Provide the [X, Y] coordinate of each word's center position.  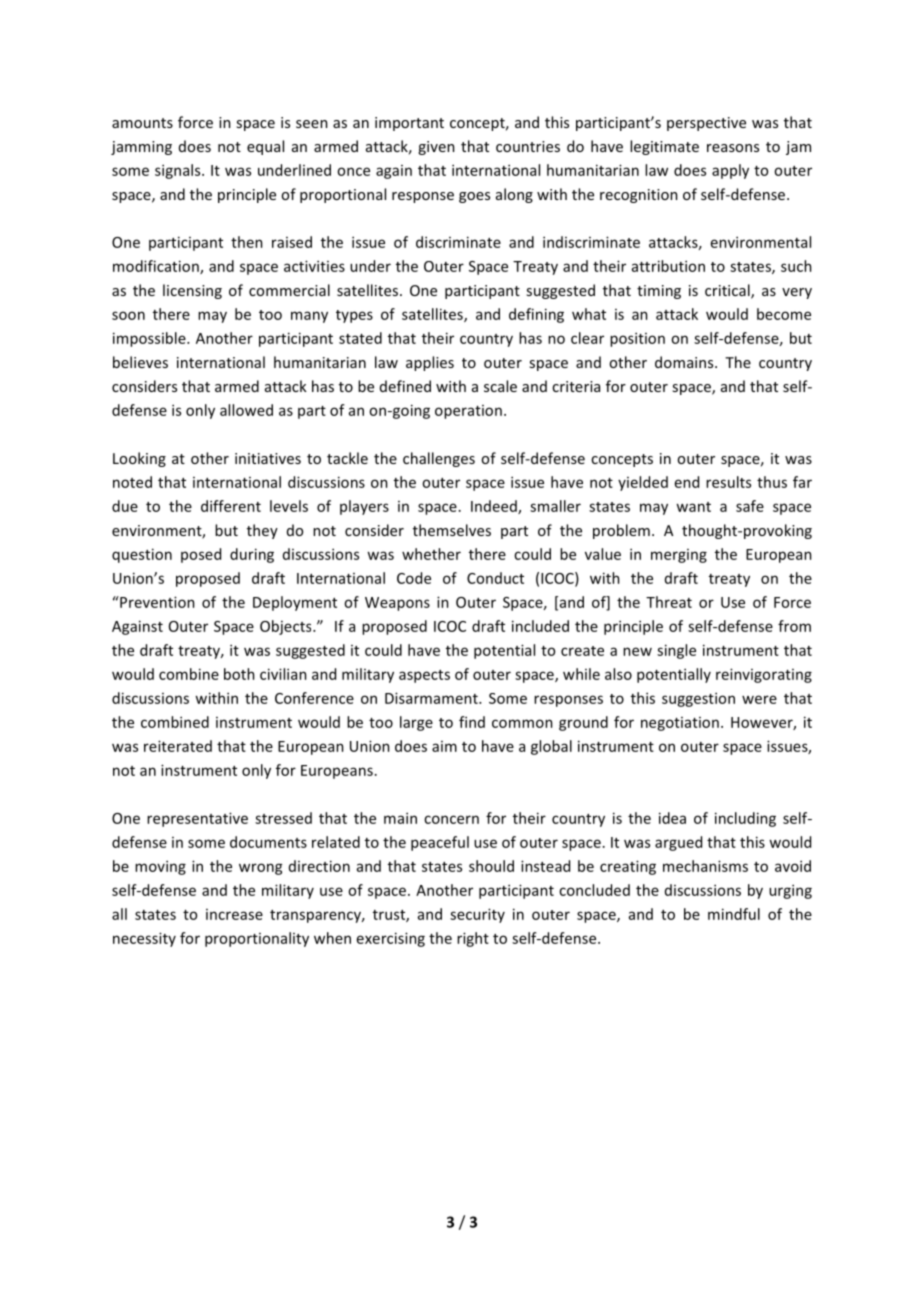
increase [234, 914]
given [436, 148]
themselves [452, 530]
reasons [733, 148]
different [231, 506]
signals [179, 171]
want [693, 507]
